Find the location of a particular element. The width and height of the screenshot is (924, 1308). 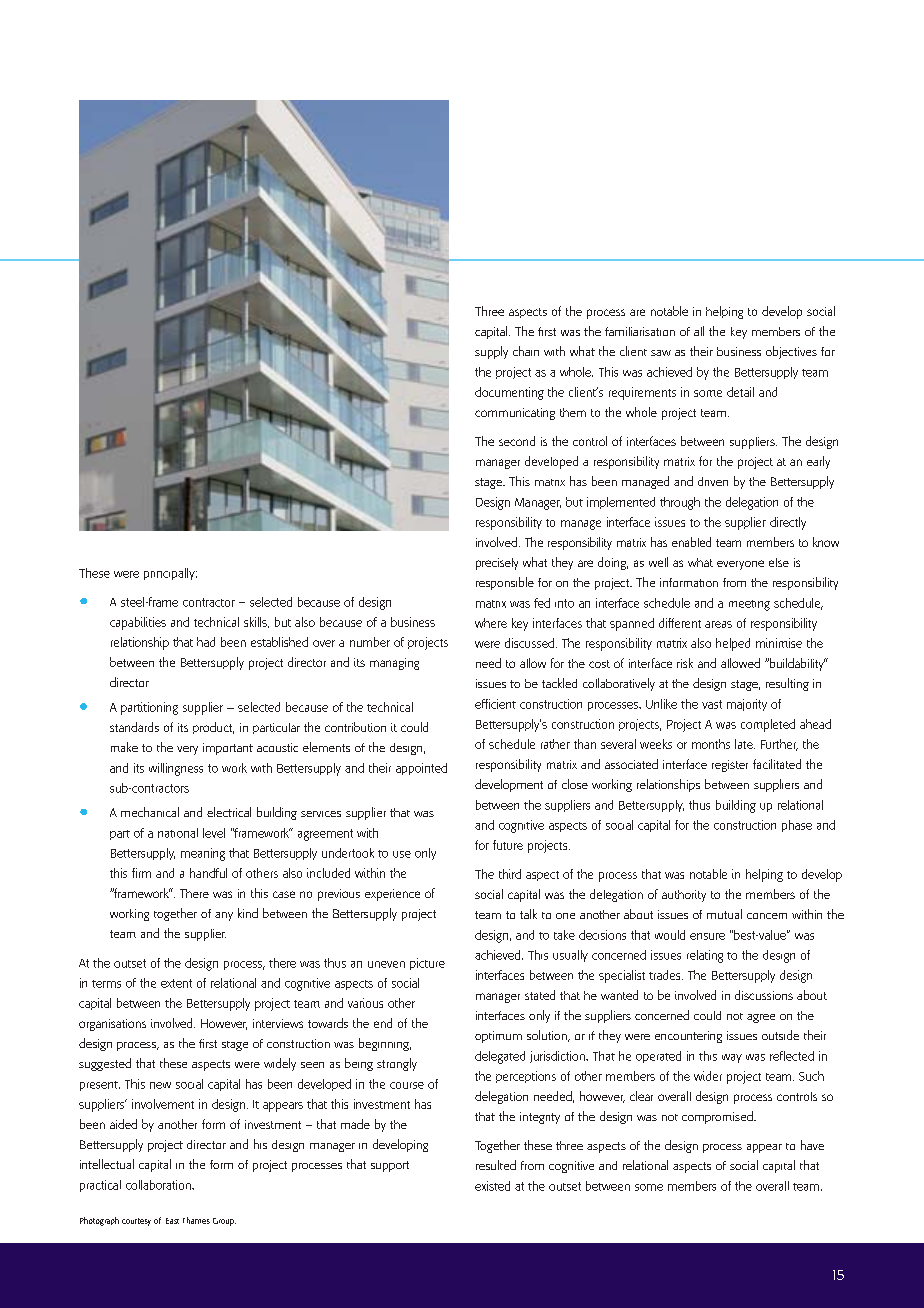

existed is located at coordinates (492, 1186).
